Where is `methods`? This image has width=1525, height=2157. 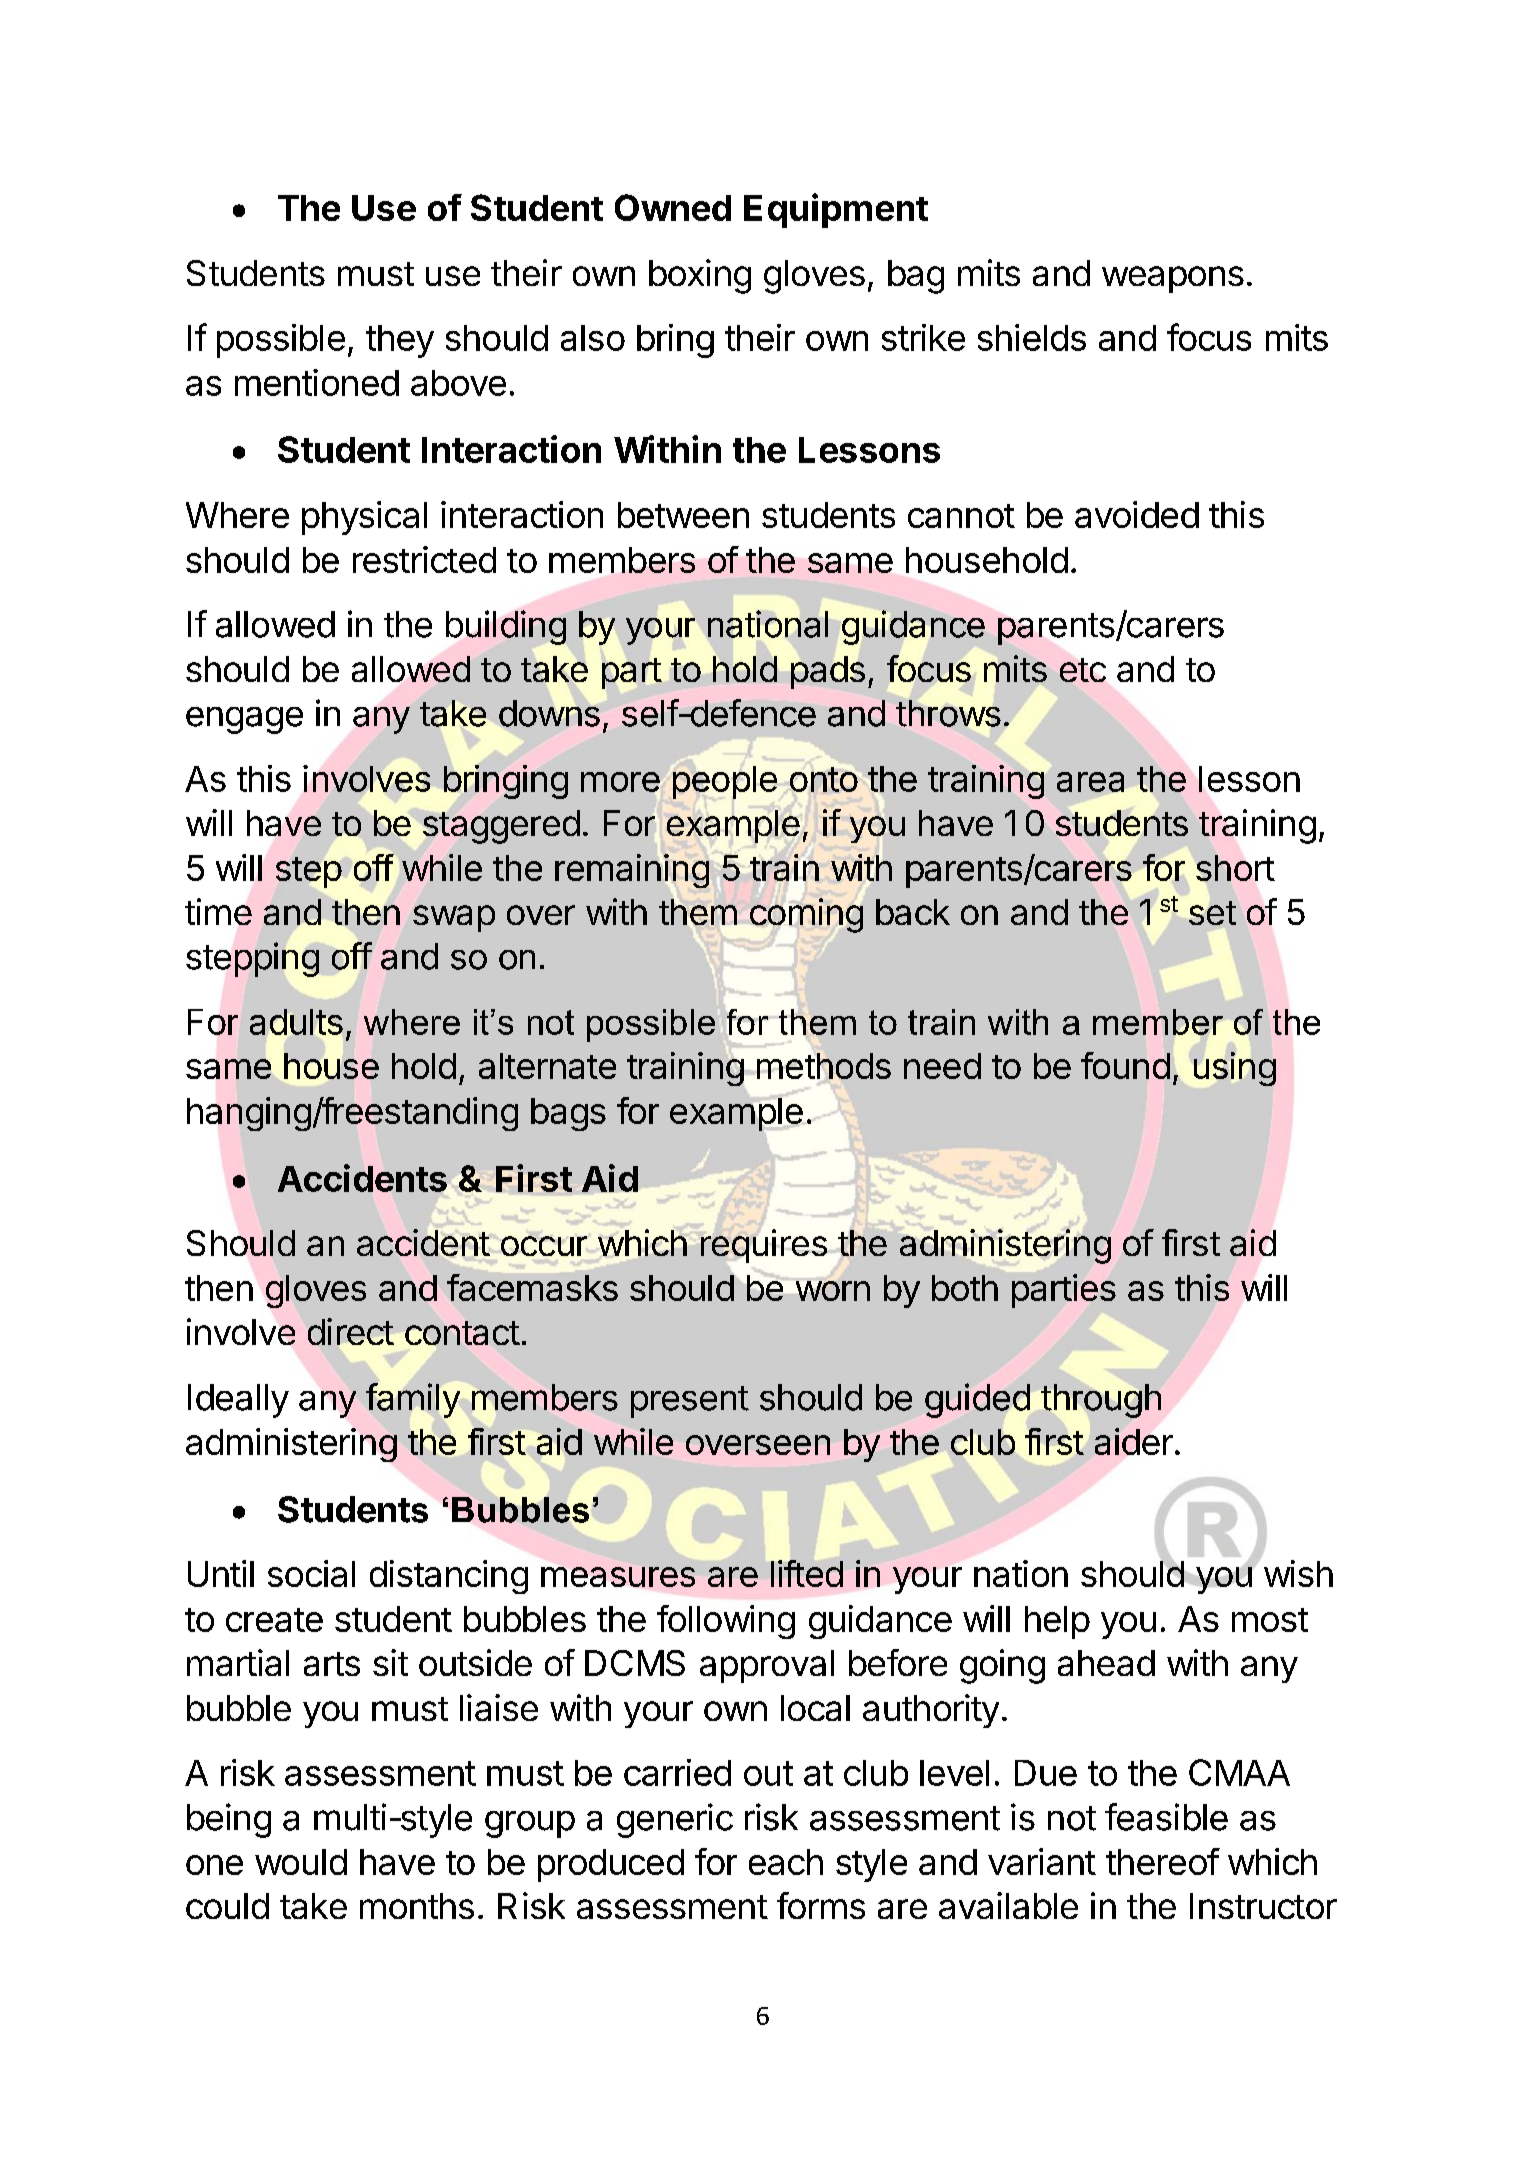 methods is located at coordinates (824, 1066).
